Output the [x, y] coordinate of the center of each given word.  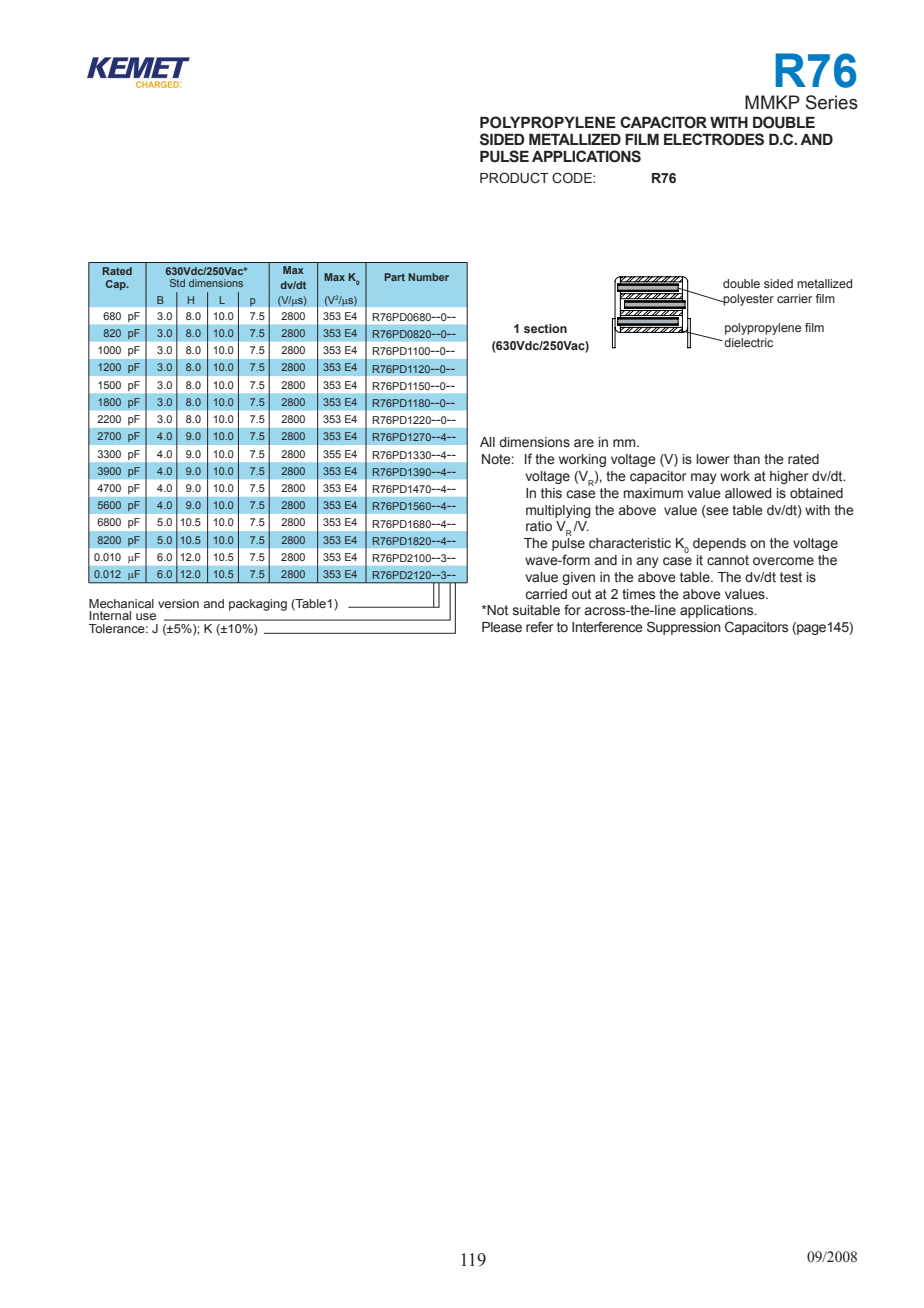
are [584, 443]
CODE [573, 178]
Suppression [684, 628]
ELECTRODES [714, 139]
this [551, 493]
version [178, 603]
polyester [748, 300]
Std [177, 283]
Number [429, 277]
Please [502, 627]
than [746, 459]
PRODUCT [514, 178]
